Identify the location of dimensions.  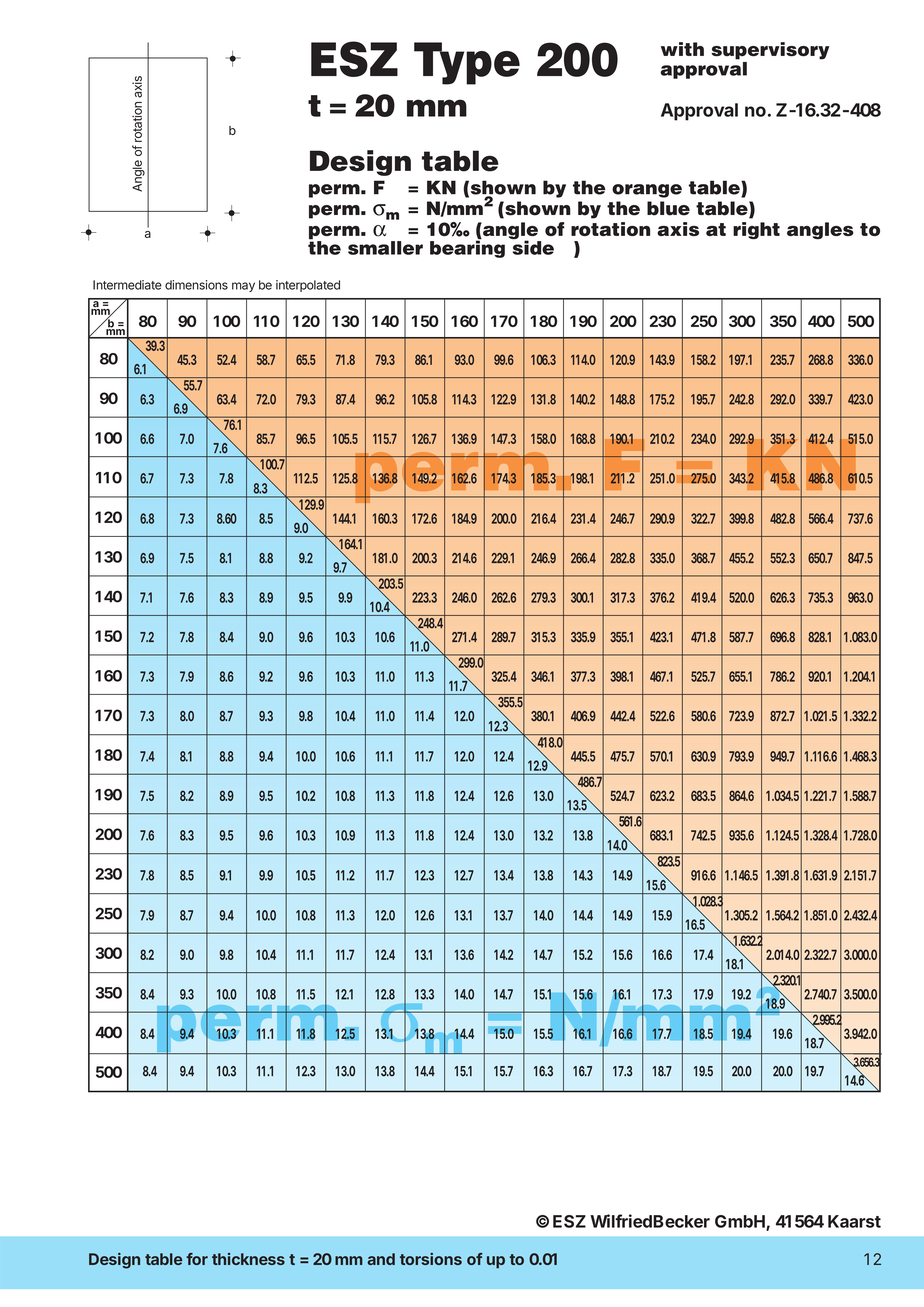
(196, 285).
